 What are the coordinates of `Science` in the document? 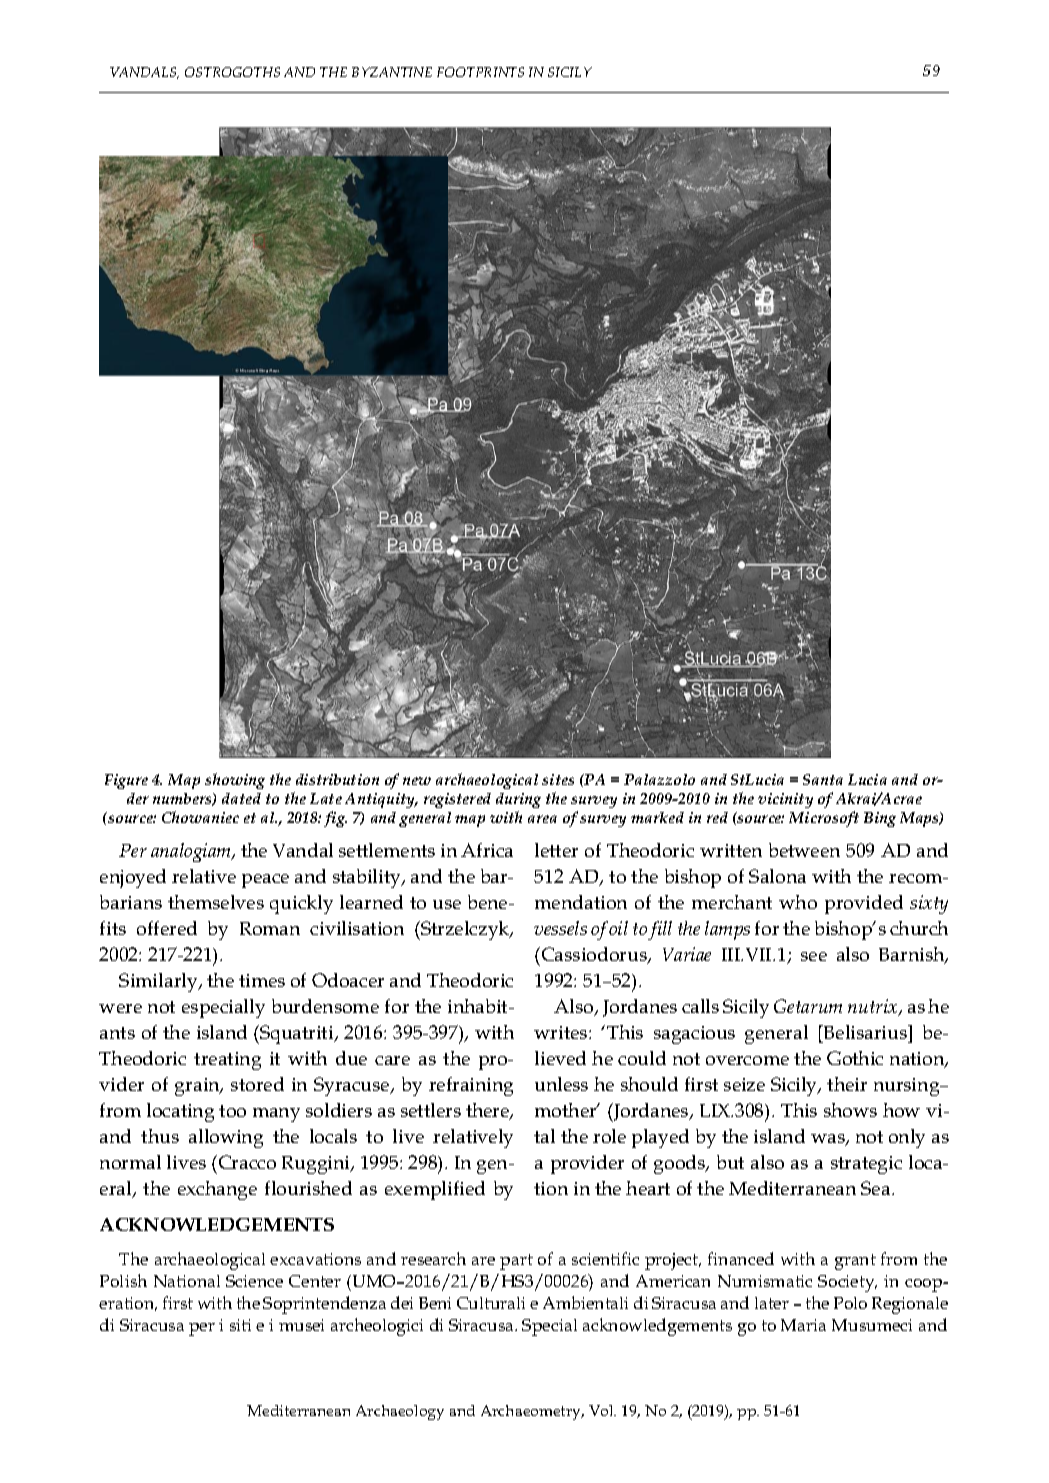 It's located at (254, 1281).
